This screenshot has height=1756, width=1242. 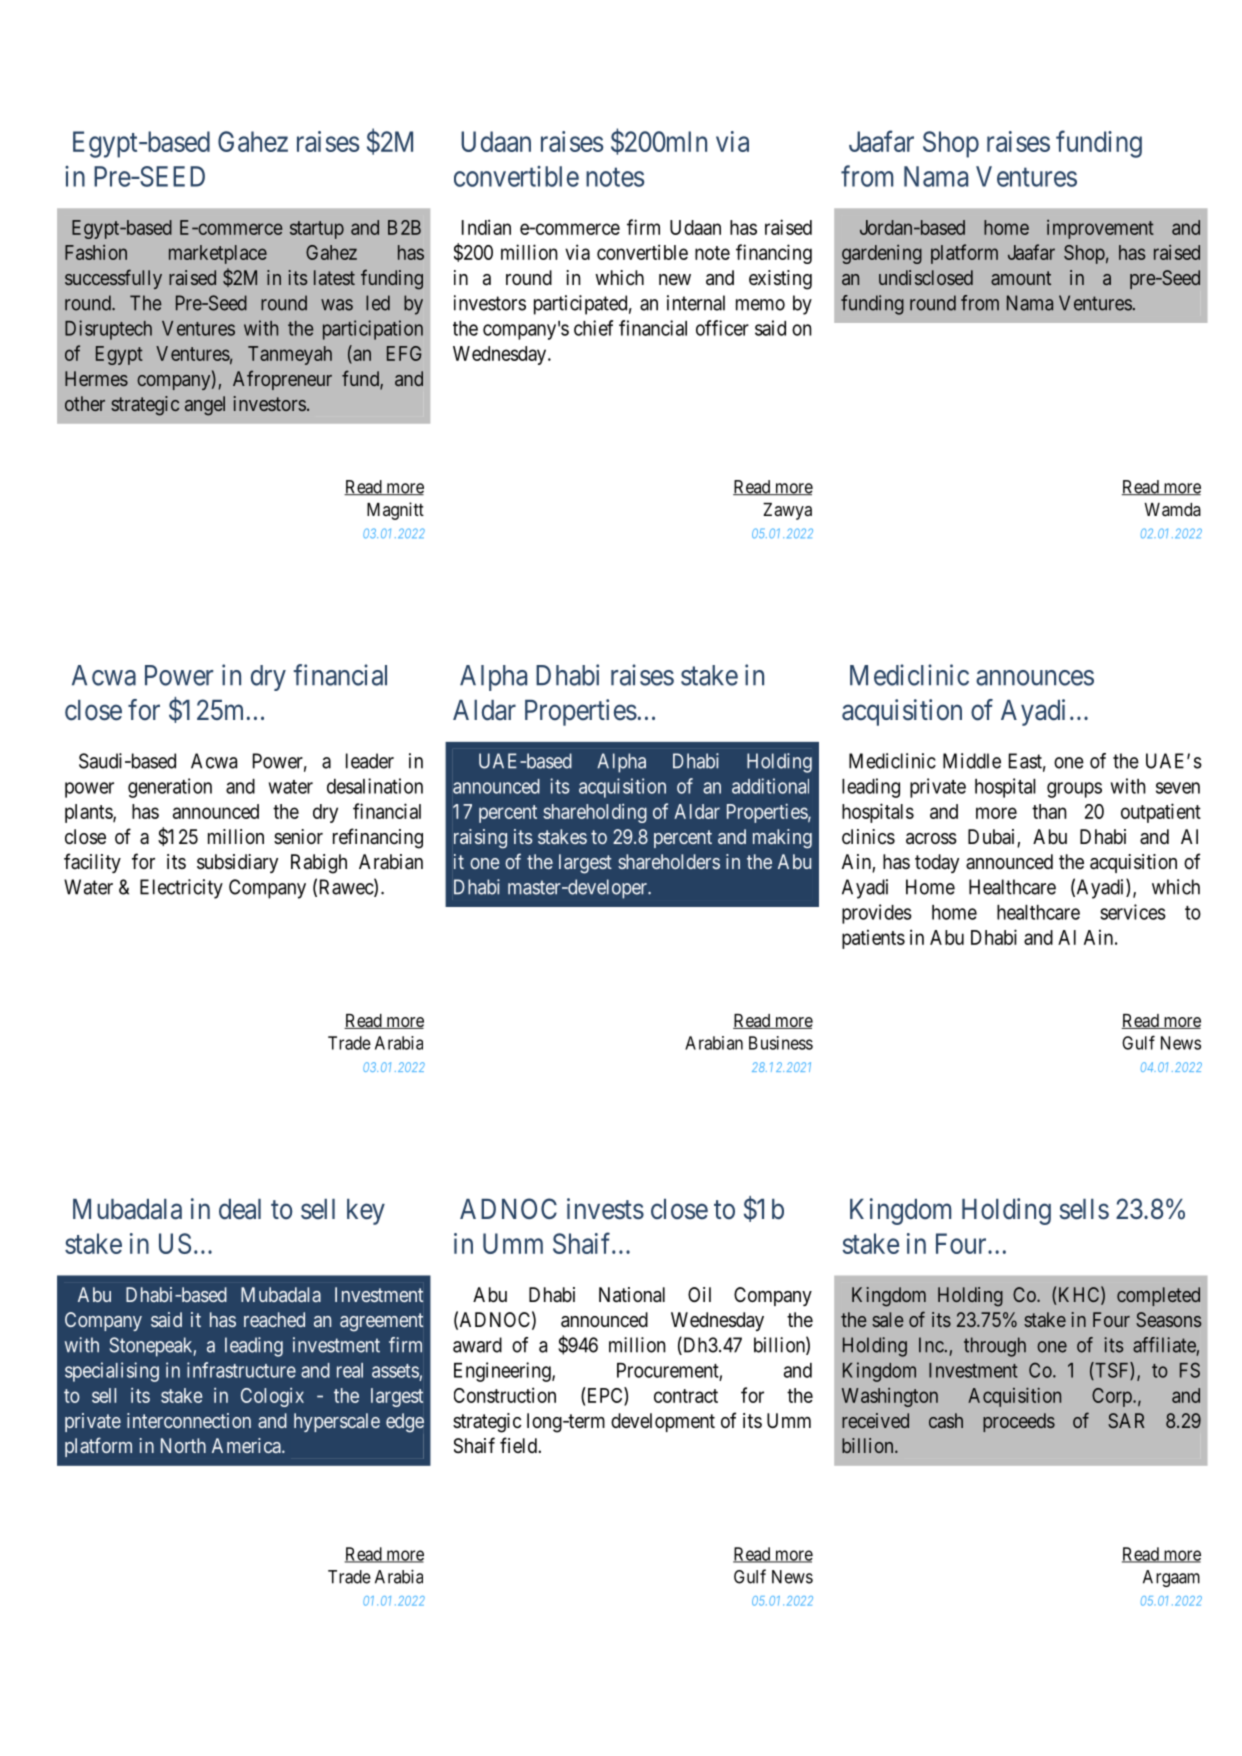 I want to click on Business, so click(x=781, y=1043).
